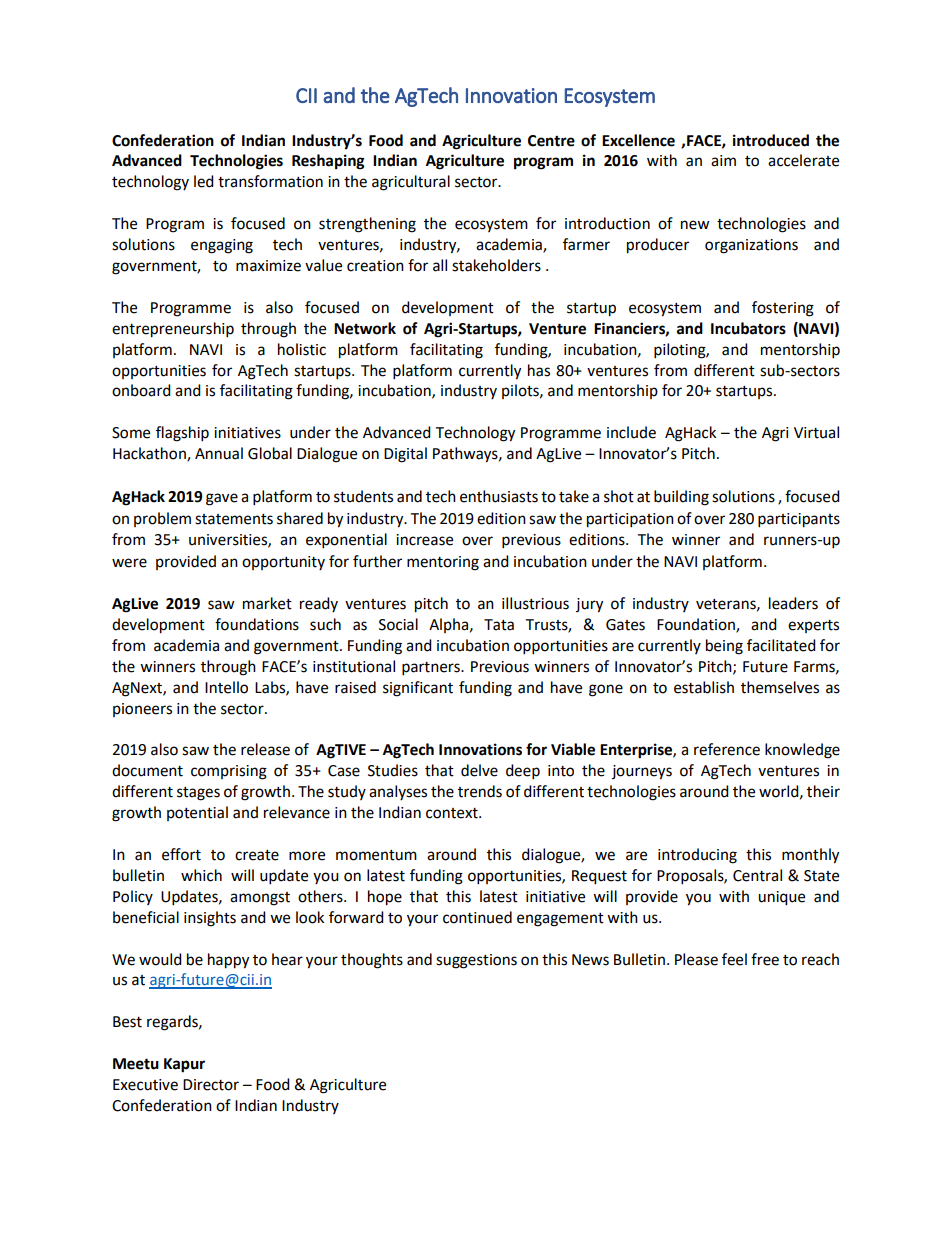 This page has width=952, height=1233. I want to click on market, so click(267, 603).
